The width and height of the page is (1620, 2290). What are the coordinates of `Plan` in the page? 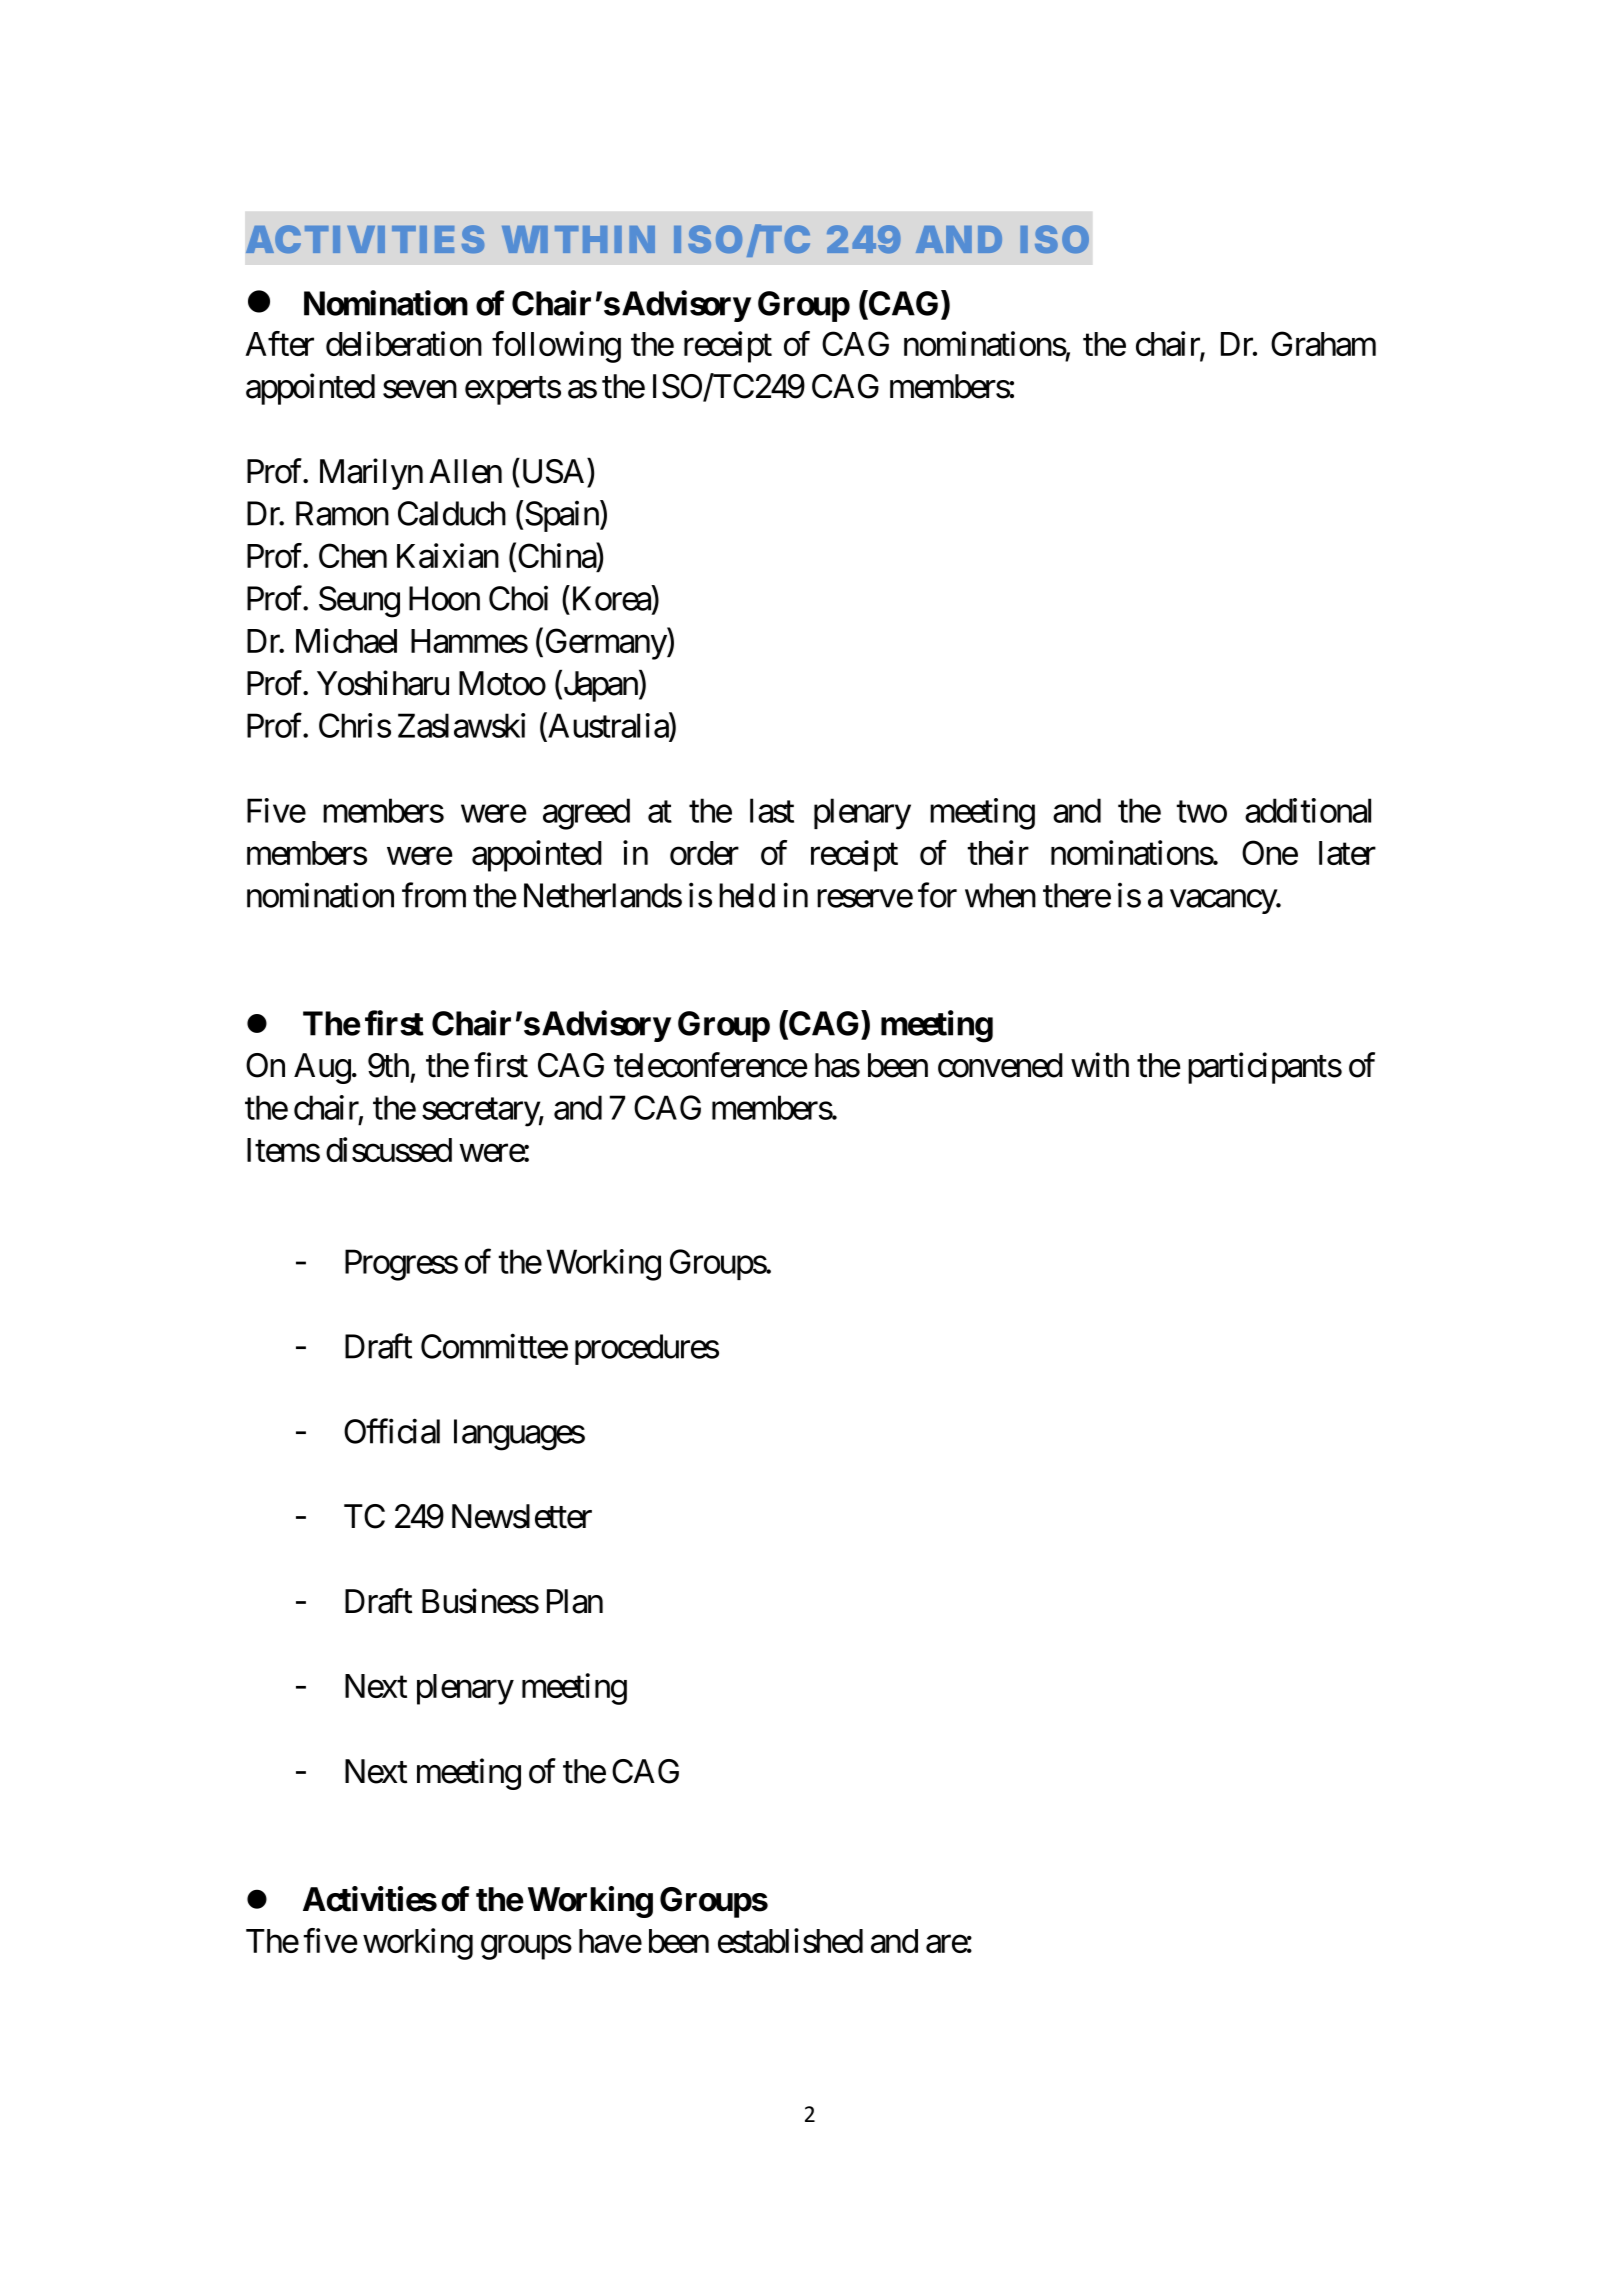 It's located at (575, 1601).
